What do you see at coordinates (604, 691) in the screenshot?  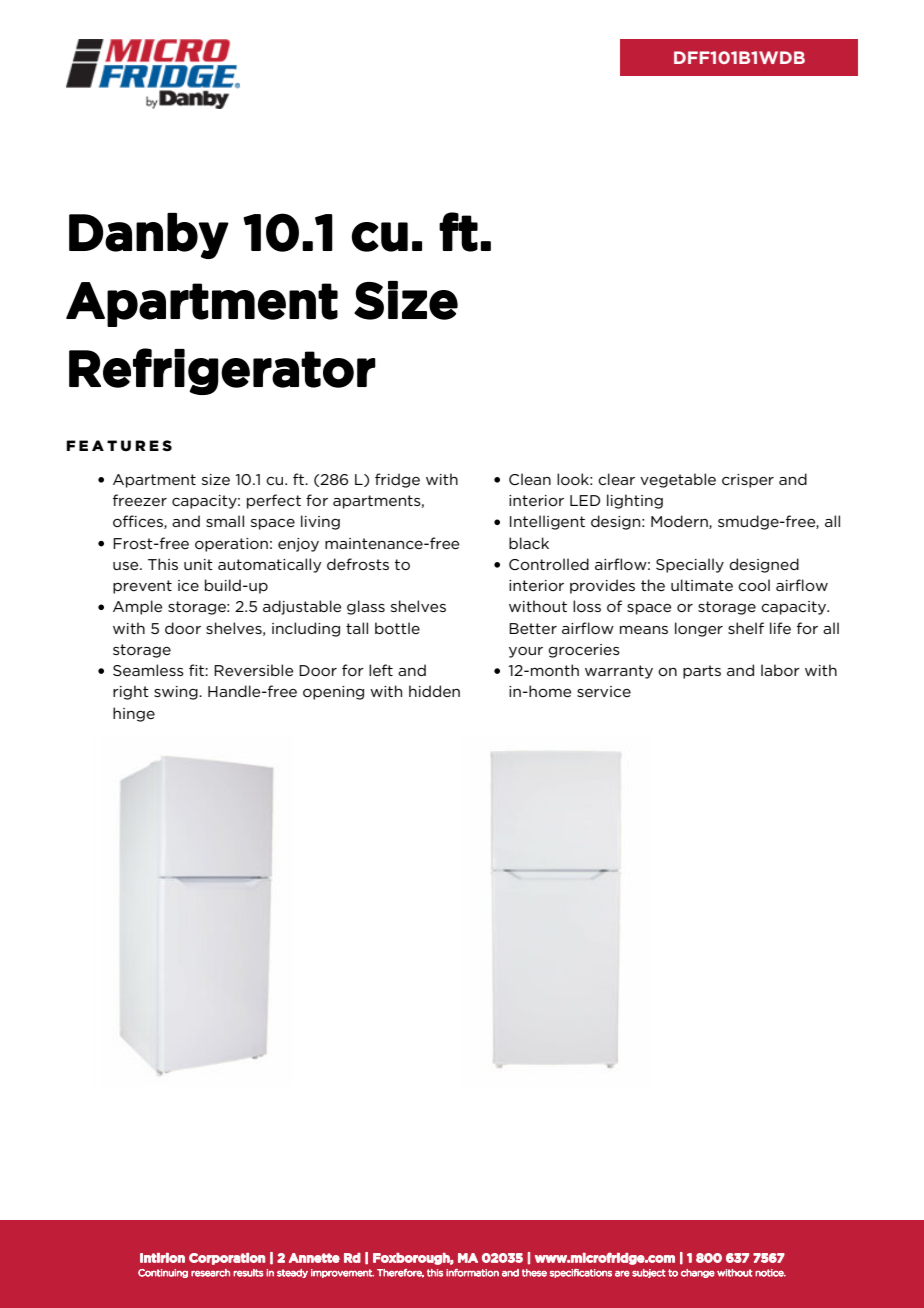 I see `service` at bounding box center [604, 691].
